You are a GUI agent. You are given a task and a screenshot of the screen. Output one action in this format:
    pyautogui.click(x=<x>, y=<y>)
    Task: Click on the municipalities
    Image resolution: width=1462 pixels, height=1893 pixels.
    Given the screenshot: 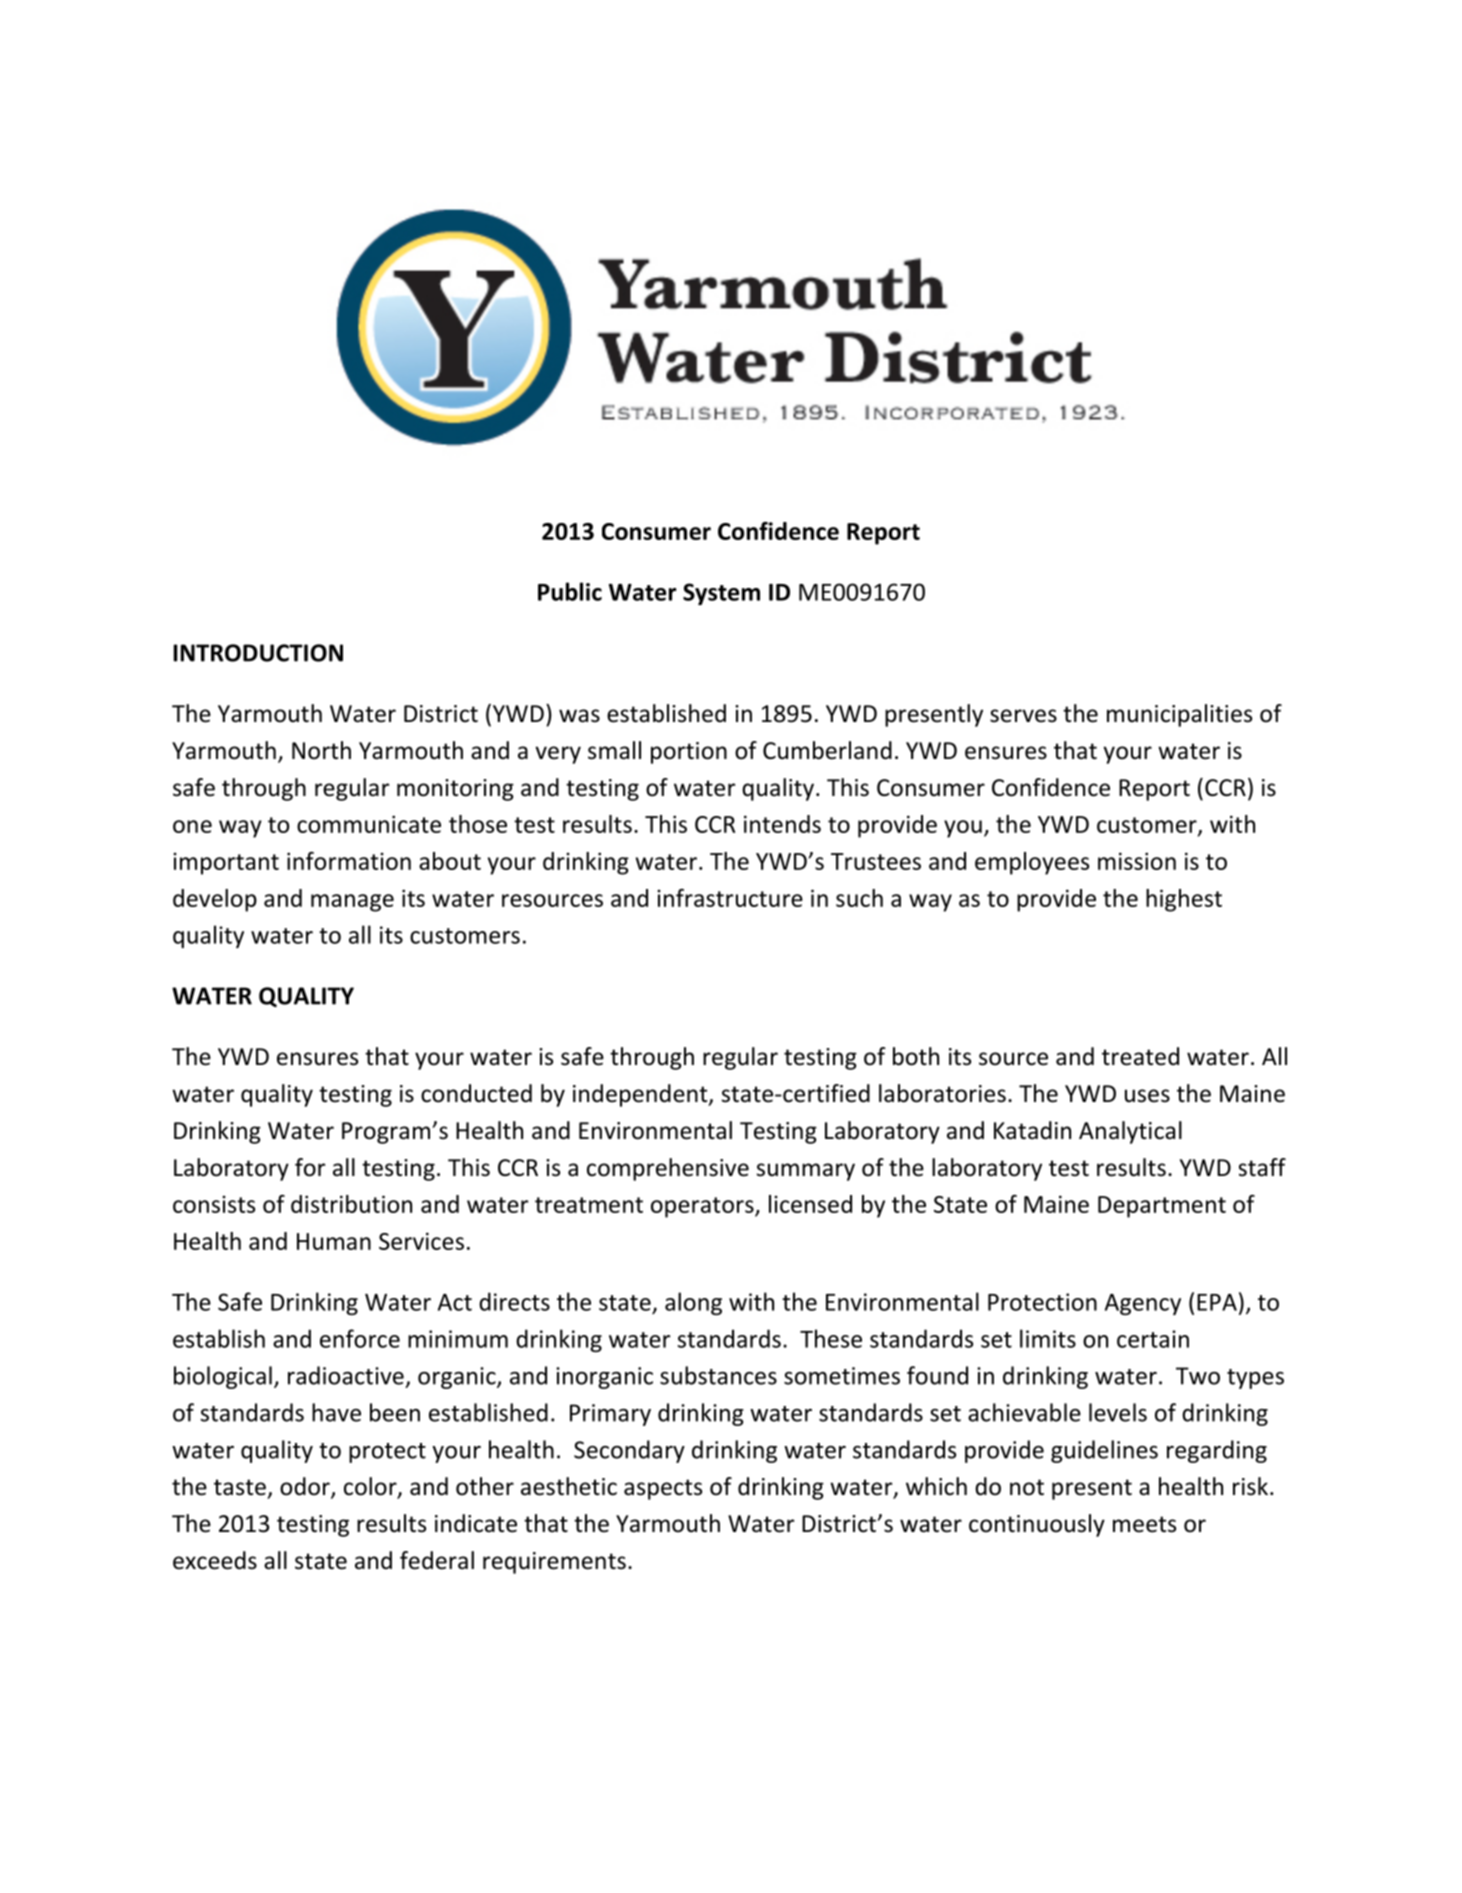 What is the action you would take?
    pyautogui.click(x=1179, y=715)
